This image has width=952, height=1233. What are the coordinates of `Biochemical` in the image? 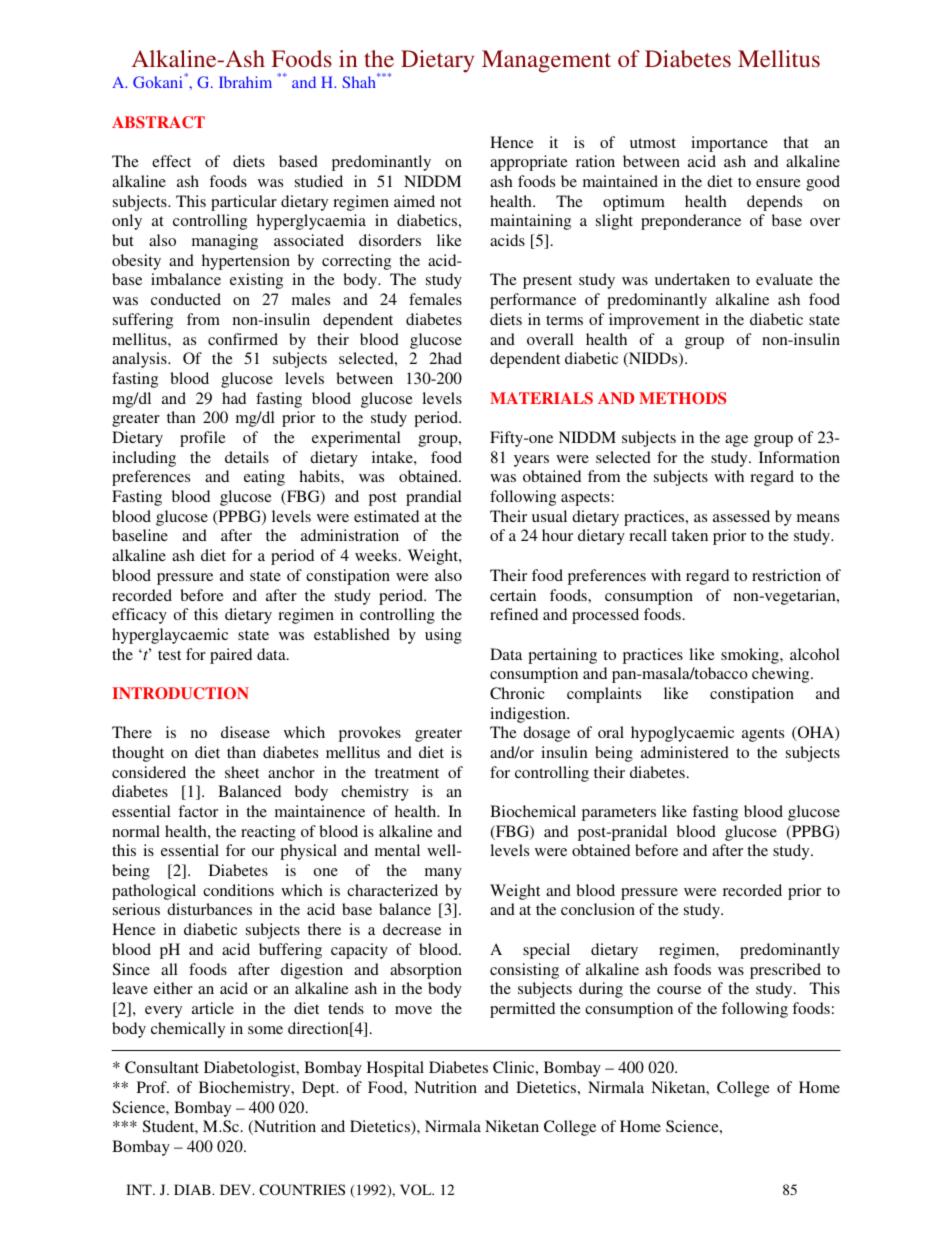 It's located at (533, 811).
